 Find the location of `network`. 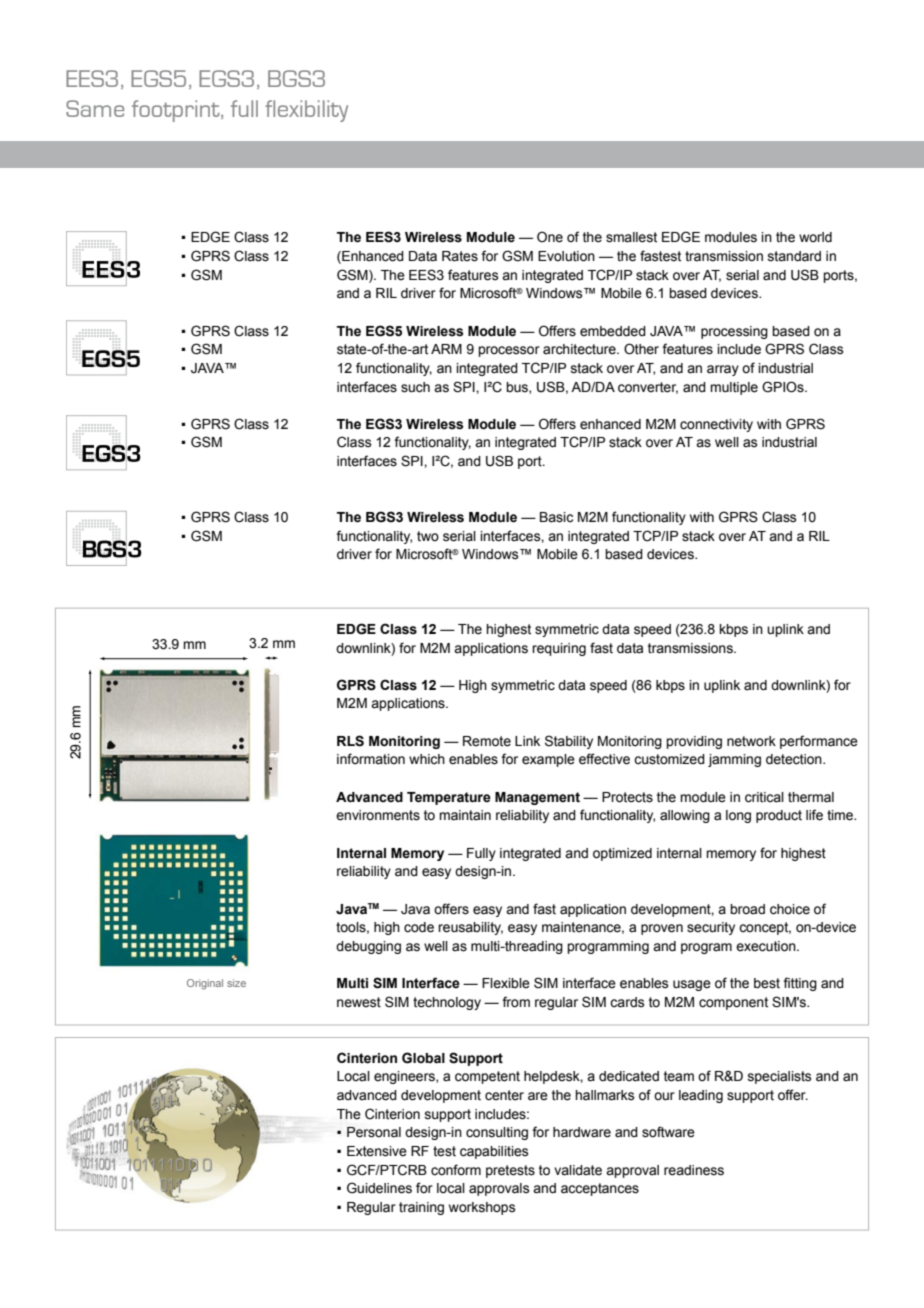

network is located at coordinates (751, 741).
